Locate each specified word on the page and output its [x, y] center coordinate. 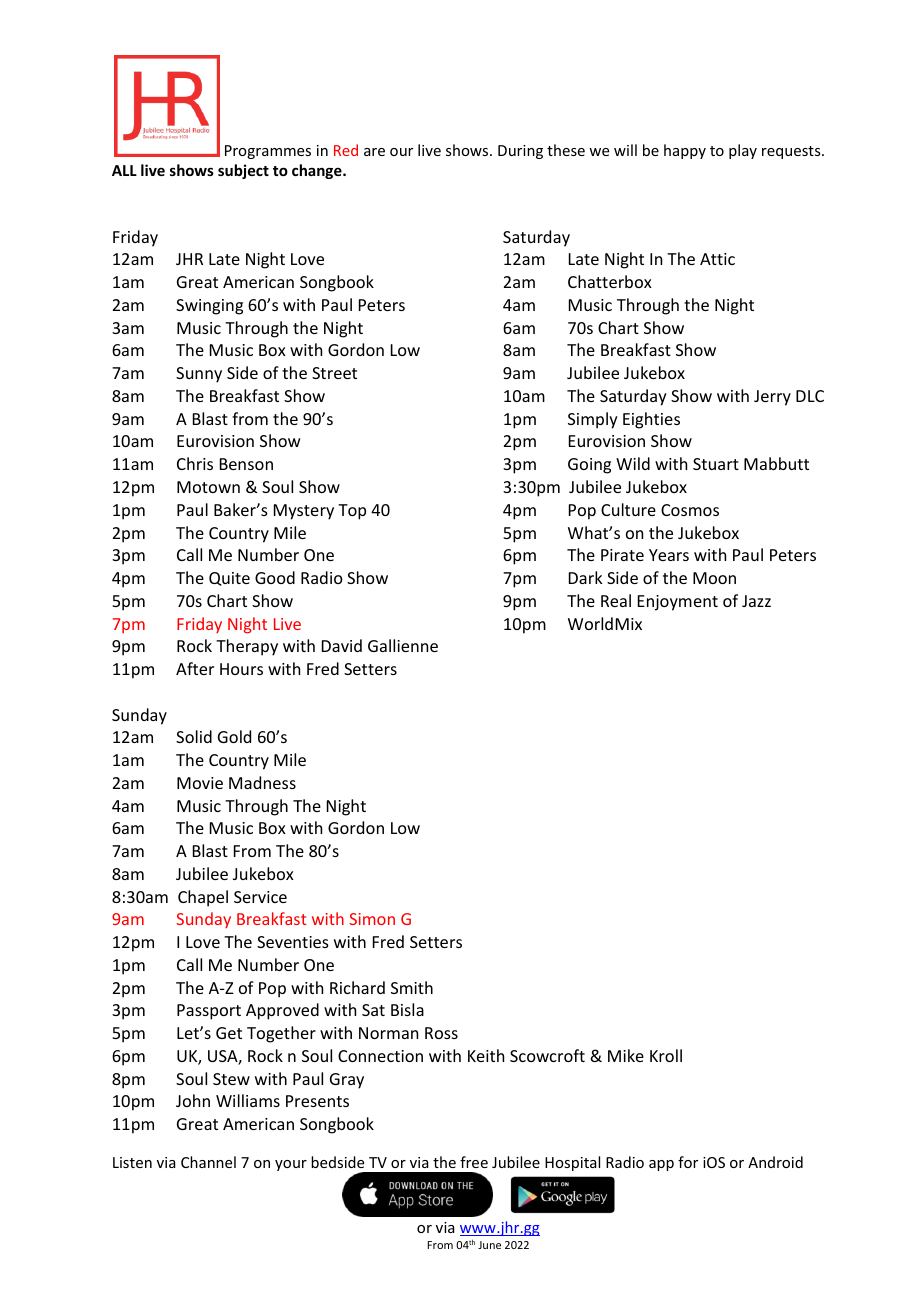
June [489, 1245]
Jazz [756, 601]
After [195, 668]
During [520, 152]
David [342, 645]
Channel [208, 1162]
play [743, 151]
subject [243, 171]
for [688, 1162]
